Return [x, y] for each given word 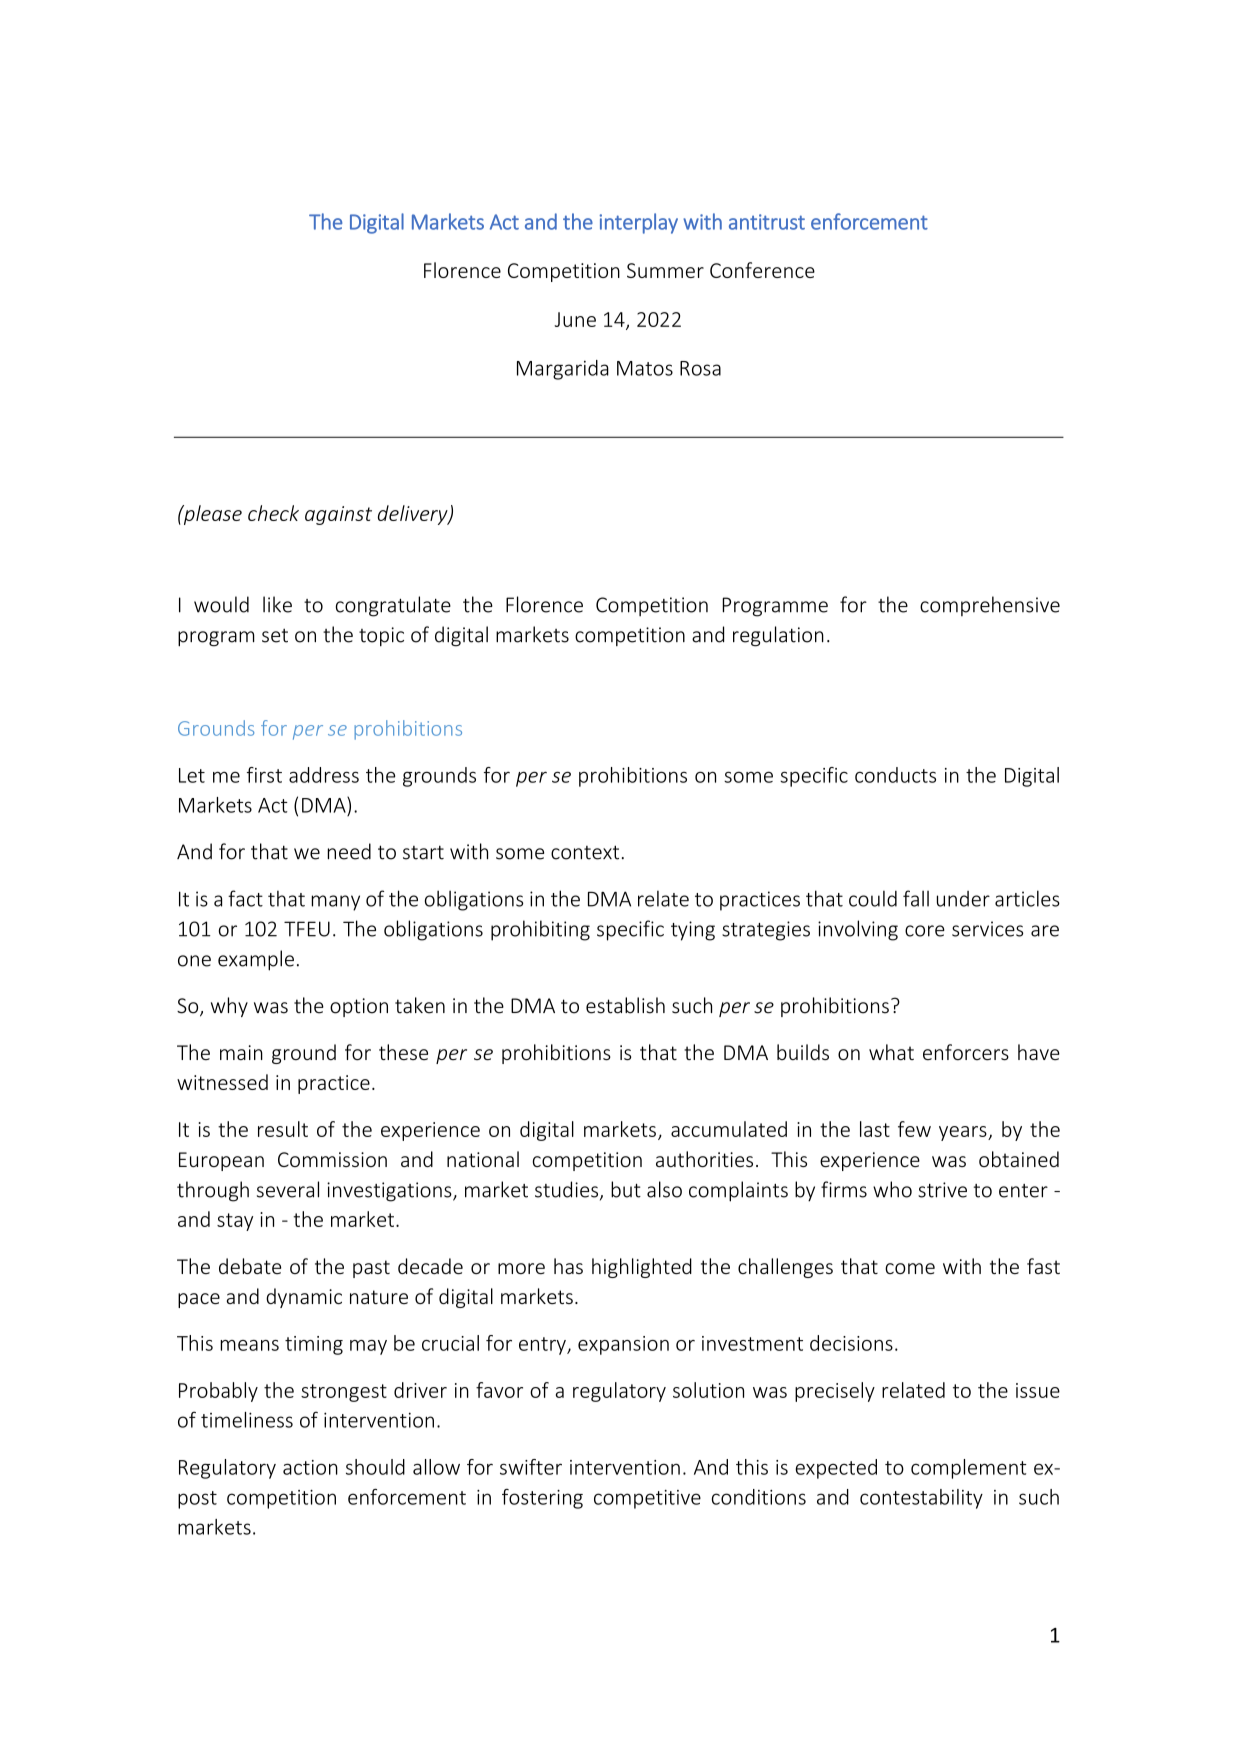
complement [969, 1469]
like [277, 604]
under [963, 899]
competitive [647, 1499]
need [349, 851]
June [575, 319]
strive [942, 1190]
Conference [762, 270]
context [585, 852]
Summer [665, 270]
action [310, 1467]
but [626, 1189]
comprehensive [990, 606]
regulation [778, 636]
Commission [332, 1159]
